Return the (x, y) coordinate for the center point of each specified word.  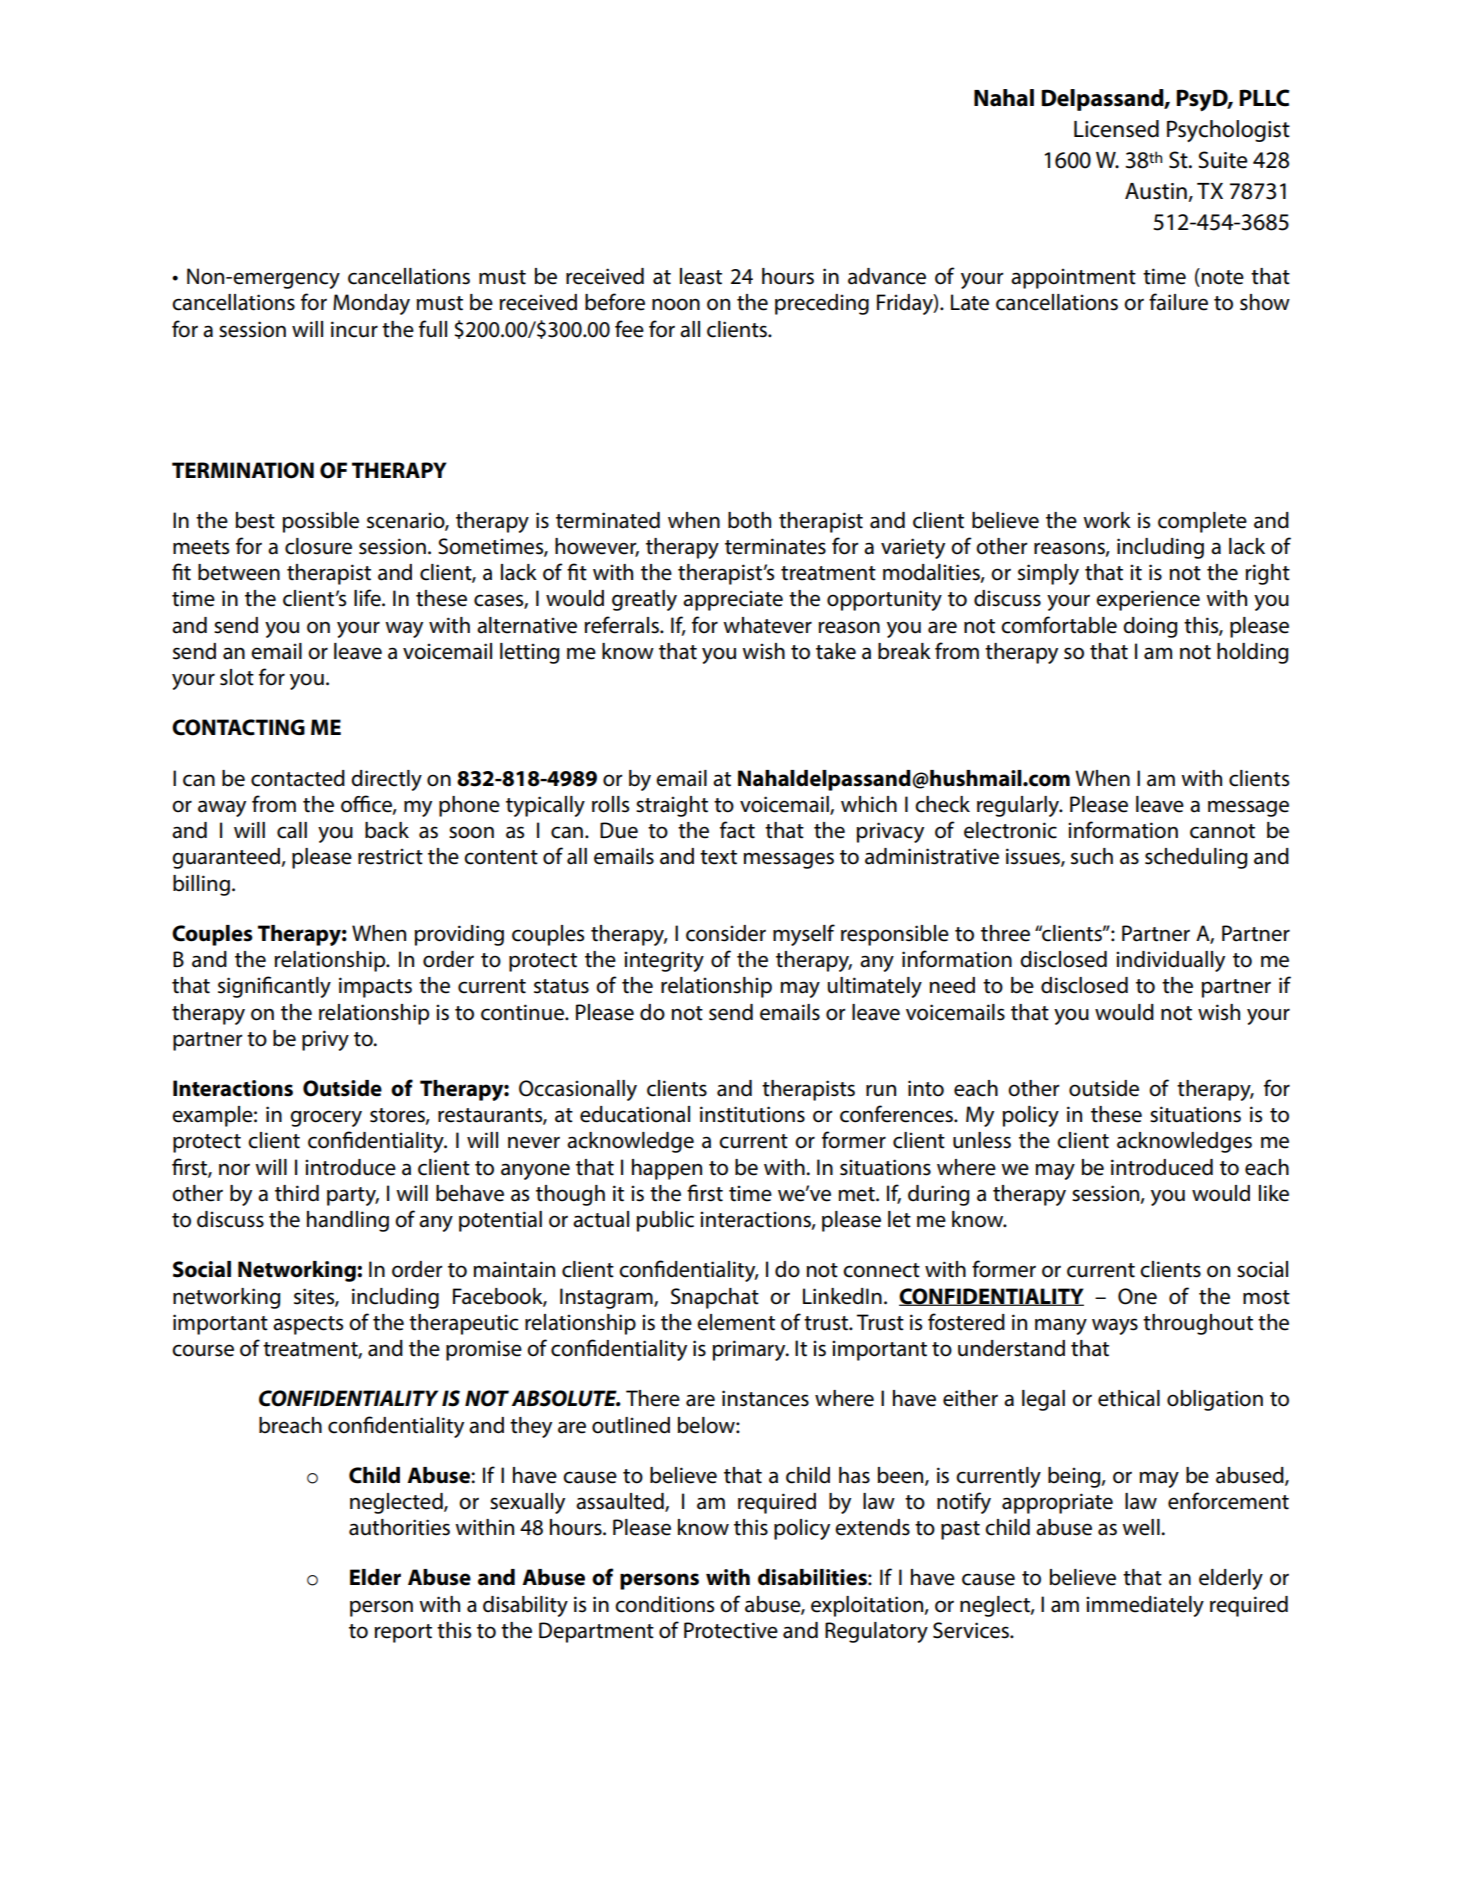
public (665, 1221)
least (701, 276)
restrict (390, 856)
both (749, 520)
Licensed (1116, 129)
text (718, 857)
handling (348, 1221)
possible (320, 522)
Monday (371, 304)
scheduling (1196, 858)
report (403, 1633)
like (1274, 1193)
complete (1202, 522)
